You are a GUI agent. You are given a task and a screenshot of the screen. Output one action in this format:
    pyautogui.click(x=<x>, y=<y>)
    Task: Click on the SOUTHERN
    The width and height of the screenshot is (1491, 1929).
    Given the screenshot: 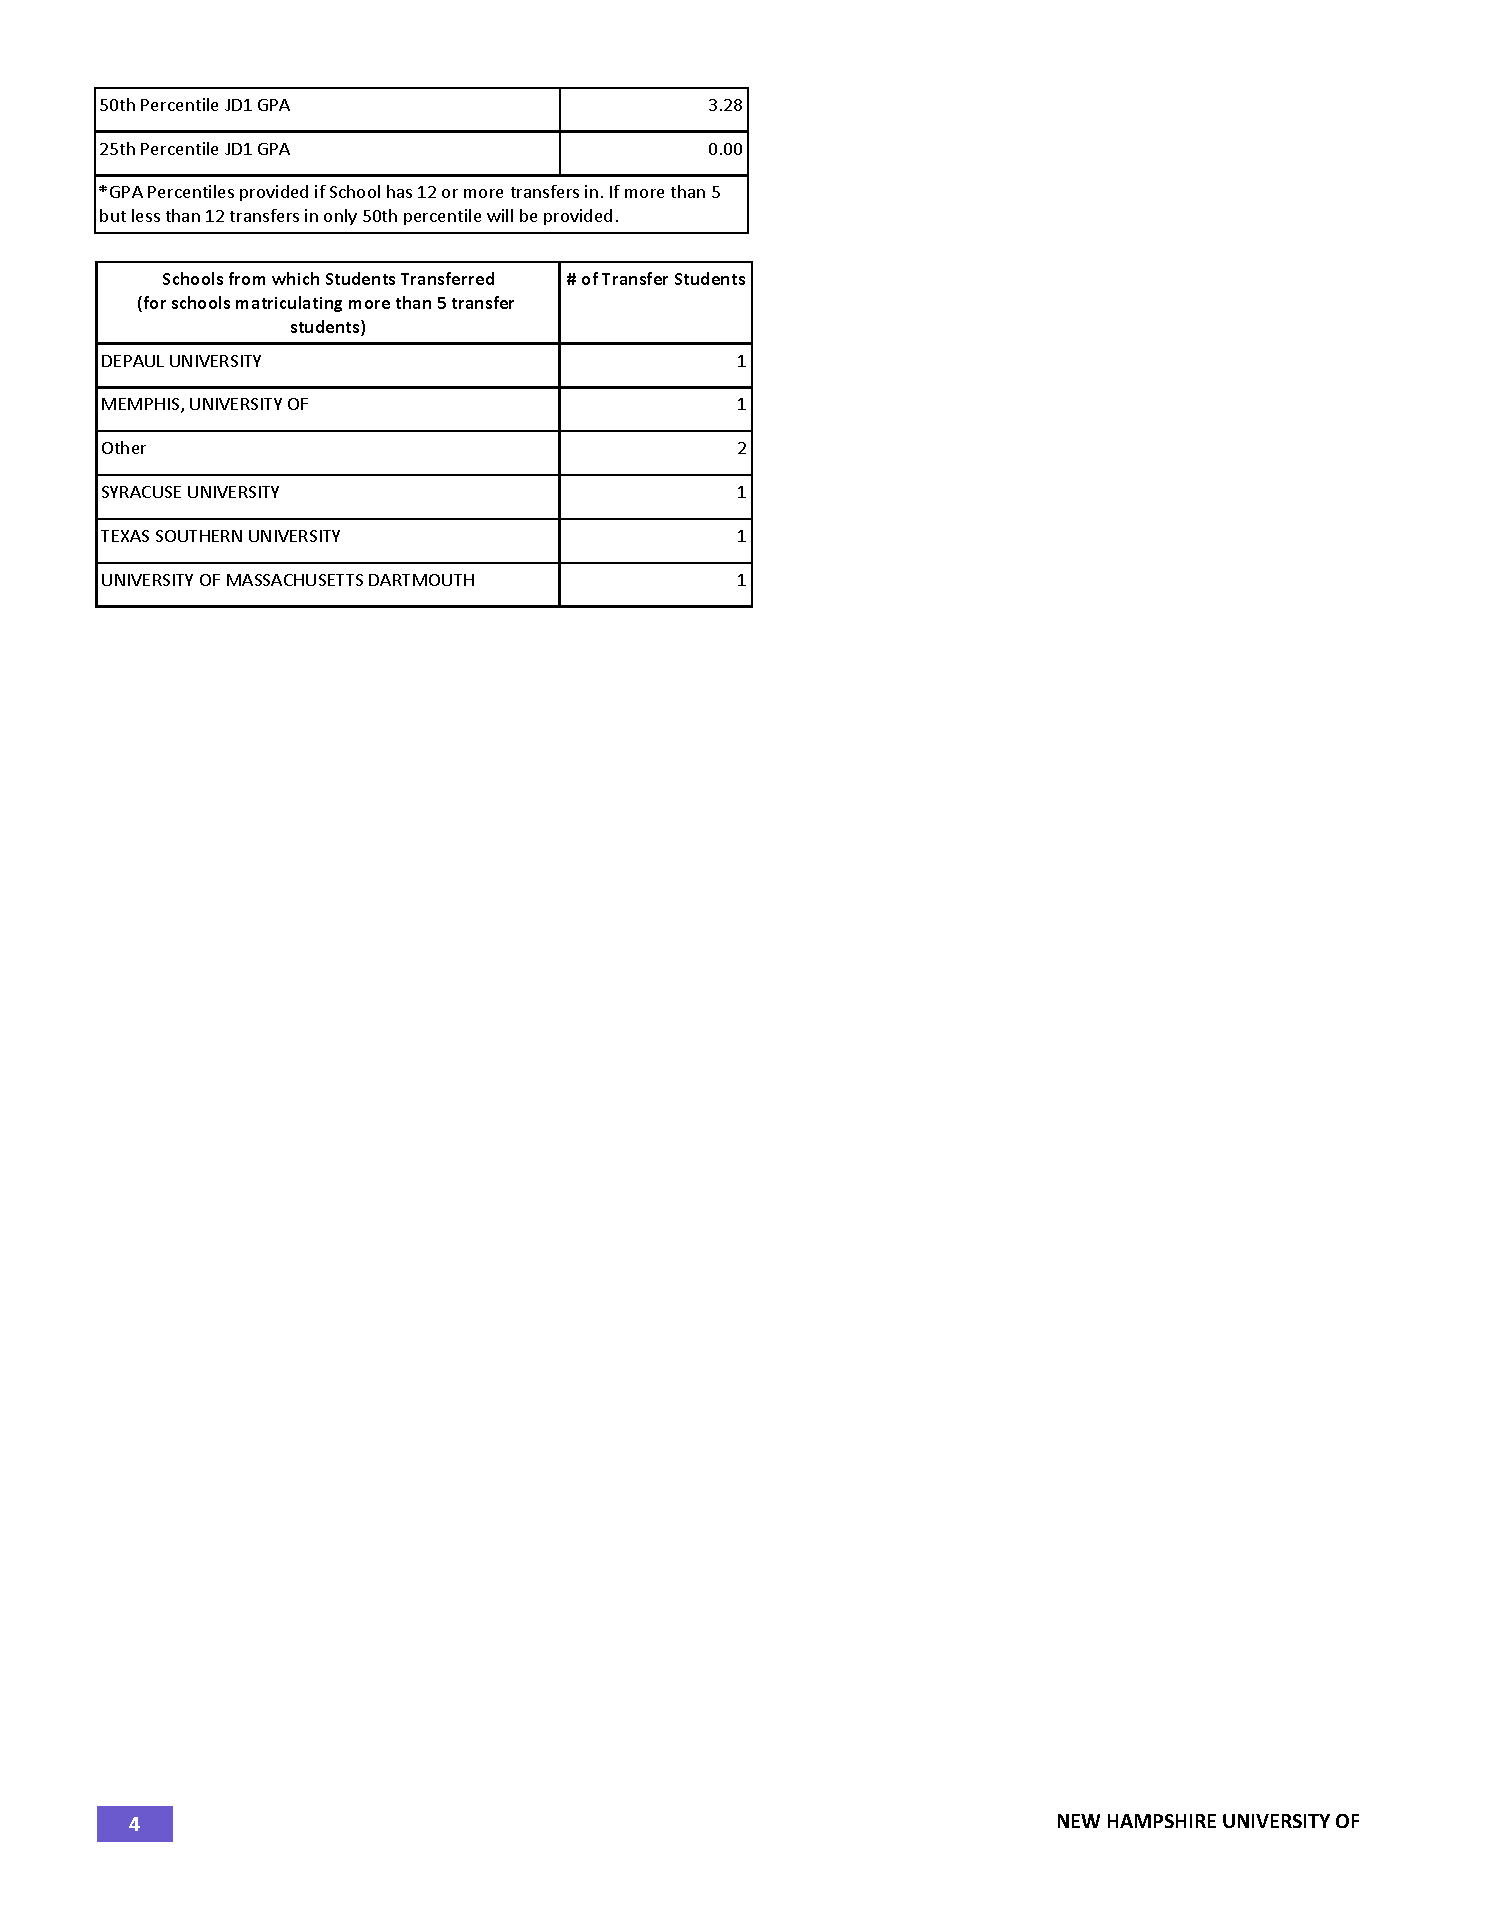 What is the action you would take?
    pyautogui.click(x=199, y=536)
